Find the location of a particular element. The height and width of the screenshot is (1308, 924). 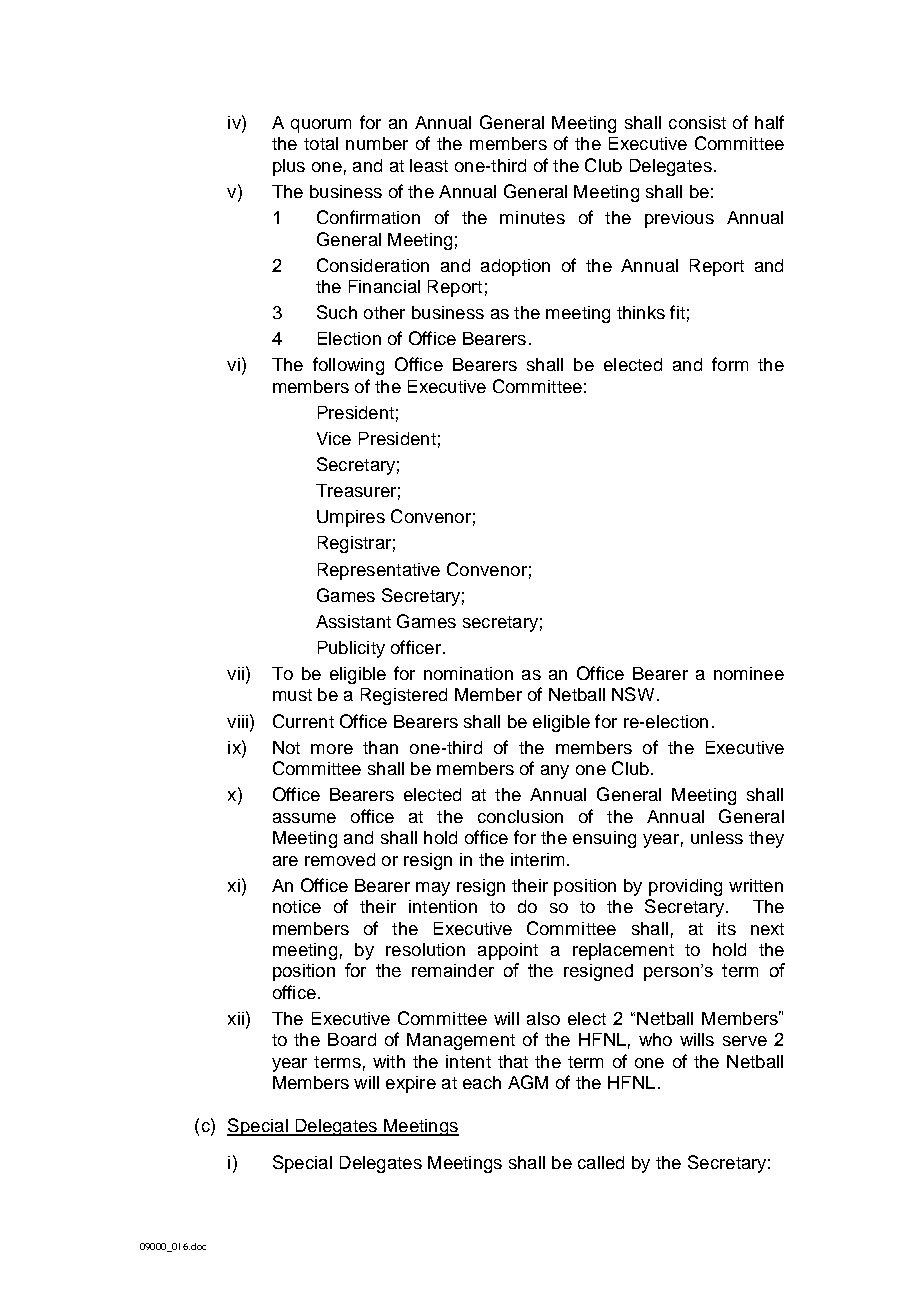

unless is located at coordinates (717, 837).
